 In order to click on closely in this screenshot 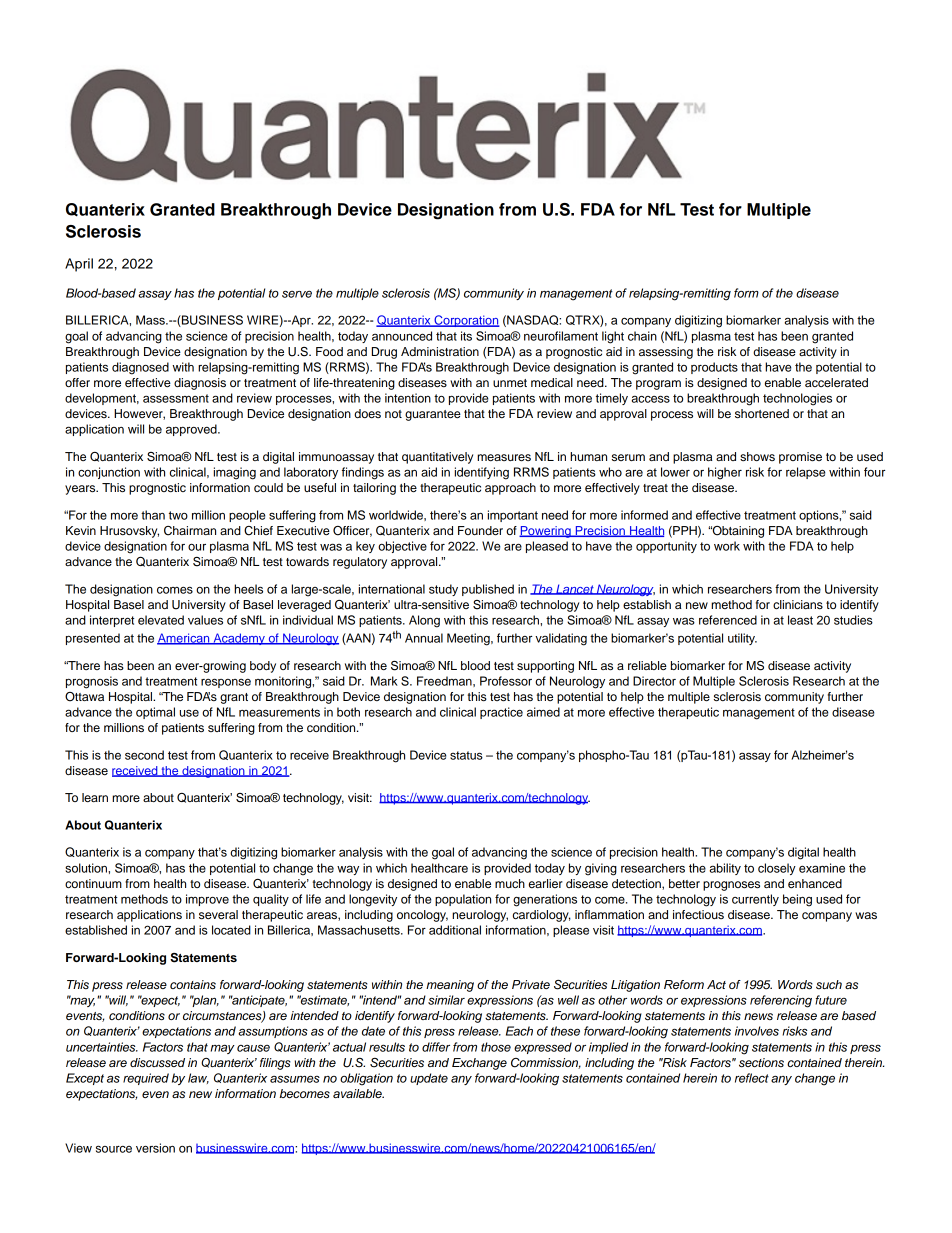, I will do `click(777, 869)`.
